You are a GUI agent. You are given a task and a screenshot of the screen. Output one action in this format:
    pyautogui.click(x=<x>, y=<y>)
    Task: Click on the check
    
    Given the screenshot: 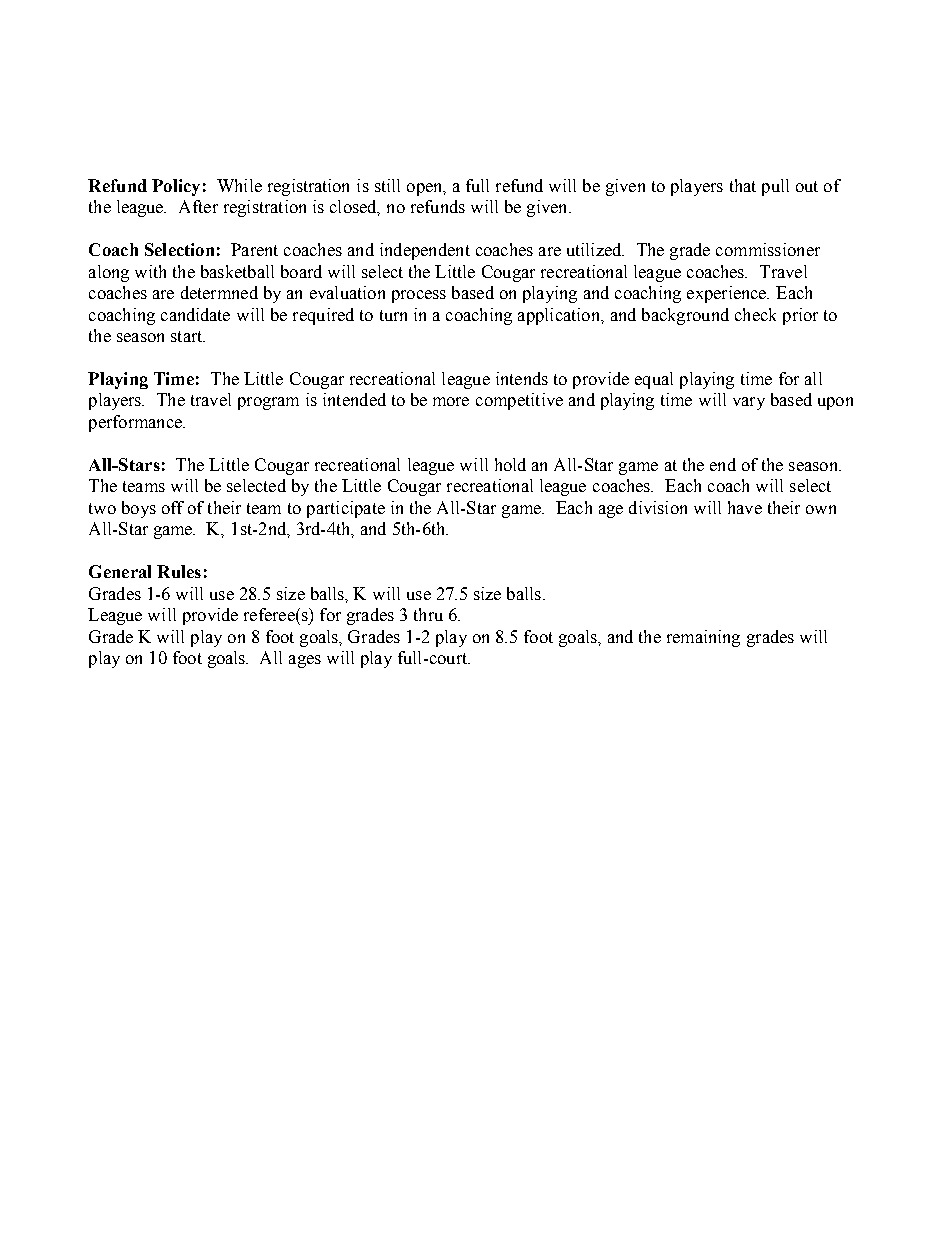 What is the action you would take?
    pyautogui.click(x=755, y=314)
